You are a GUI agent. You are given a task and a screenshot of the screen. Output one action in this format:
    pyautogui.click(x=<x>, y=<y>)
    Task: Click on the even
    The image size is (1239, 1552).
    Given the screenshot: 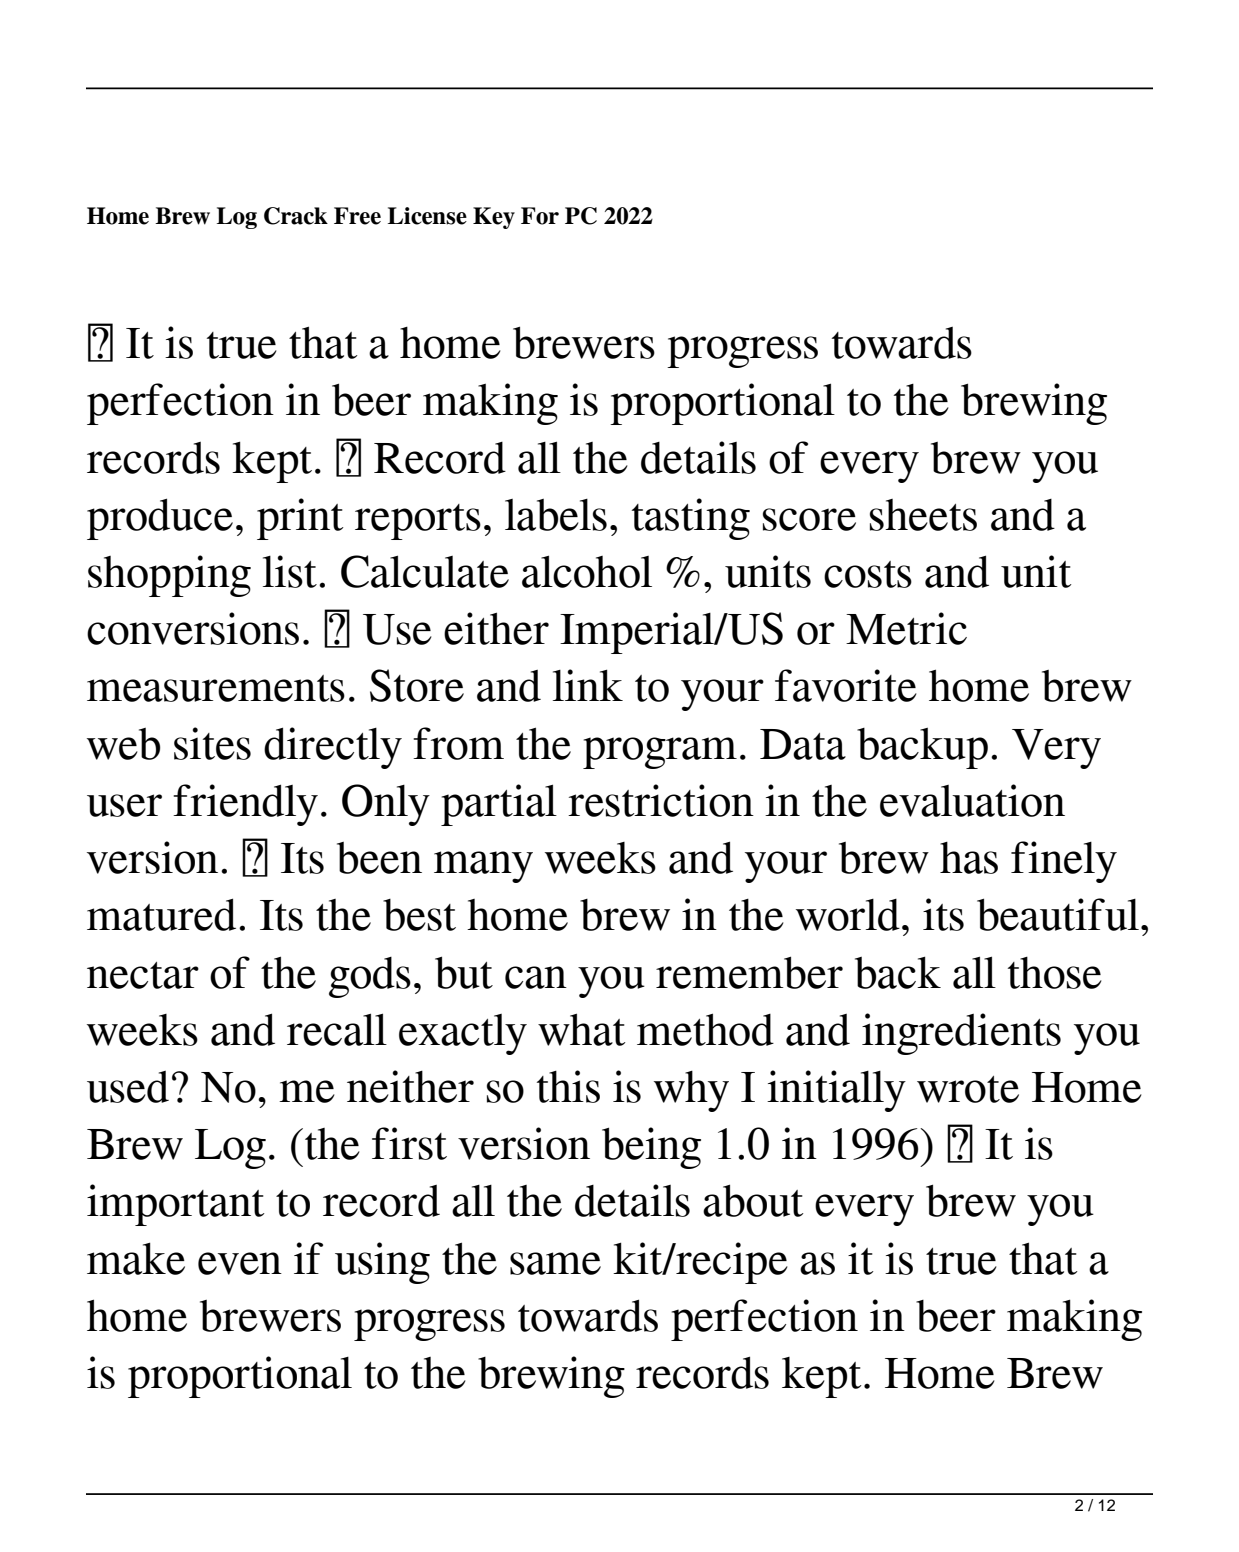 What is the action you would take?
    pyautogui.click(x=240, y=1263)
